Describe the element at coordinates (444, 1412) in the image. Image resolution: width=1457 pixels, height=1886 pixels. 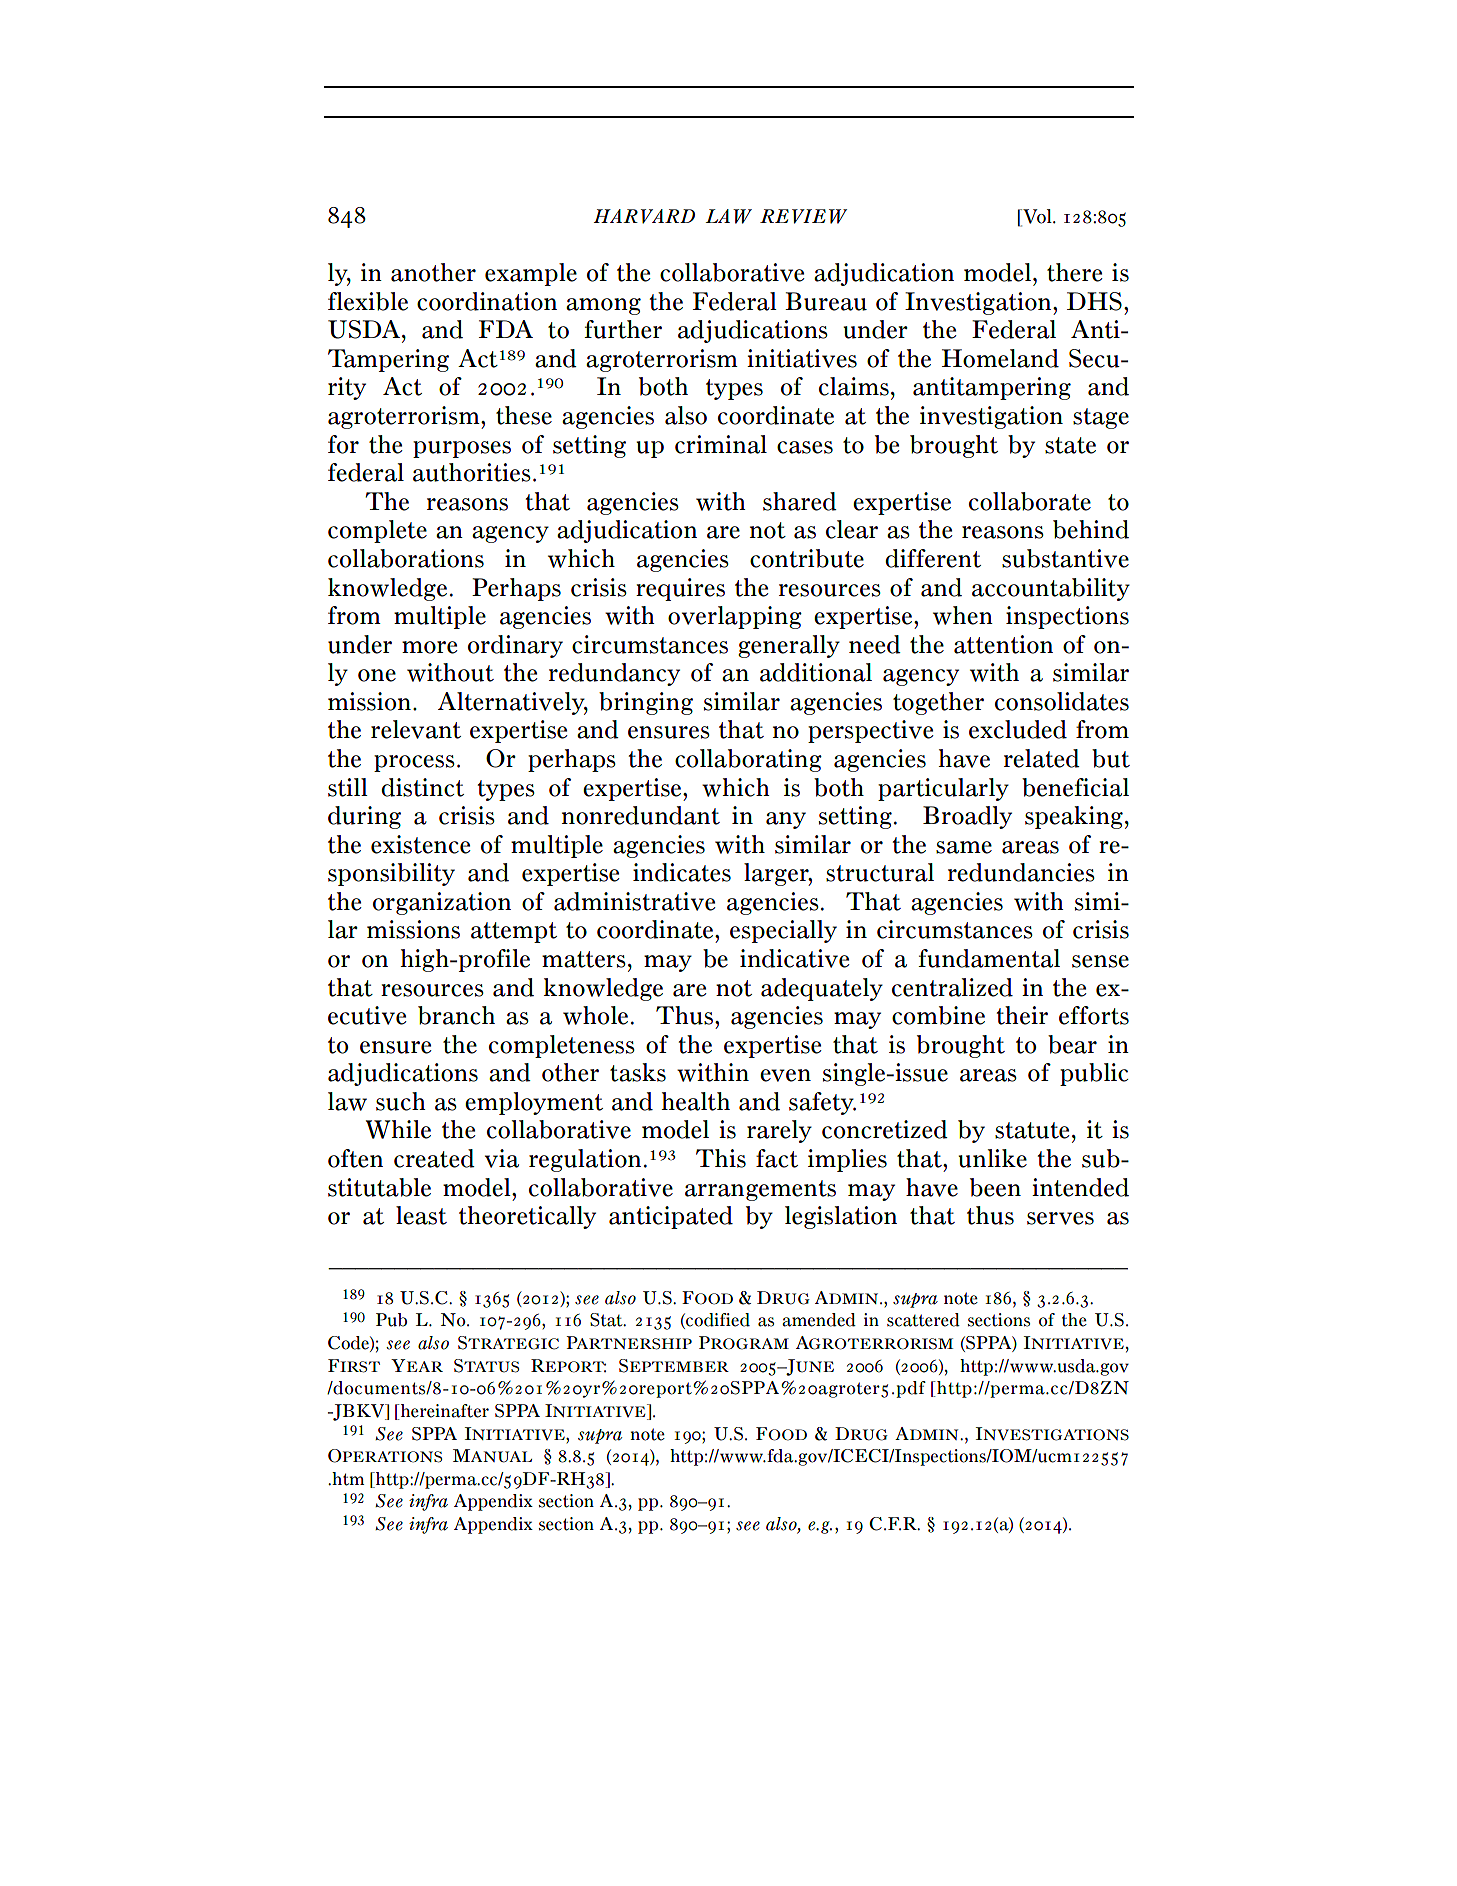
I see `hereinafter` at that location.
